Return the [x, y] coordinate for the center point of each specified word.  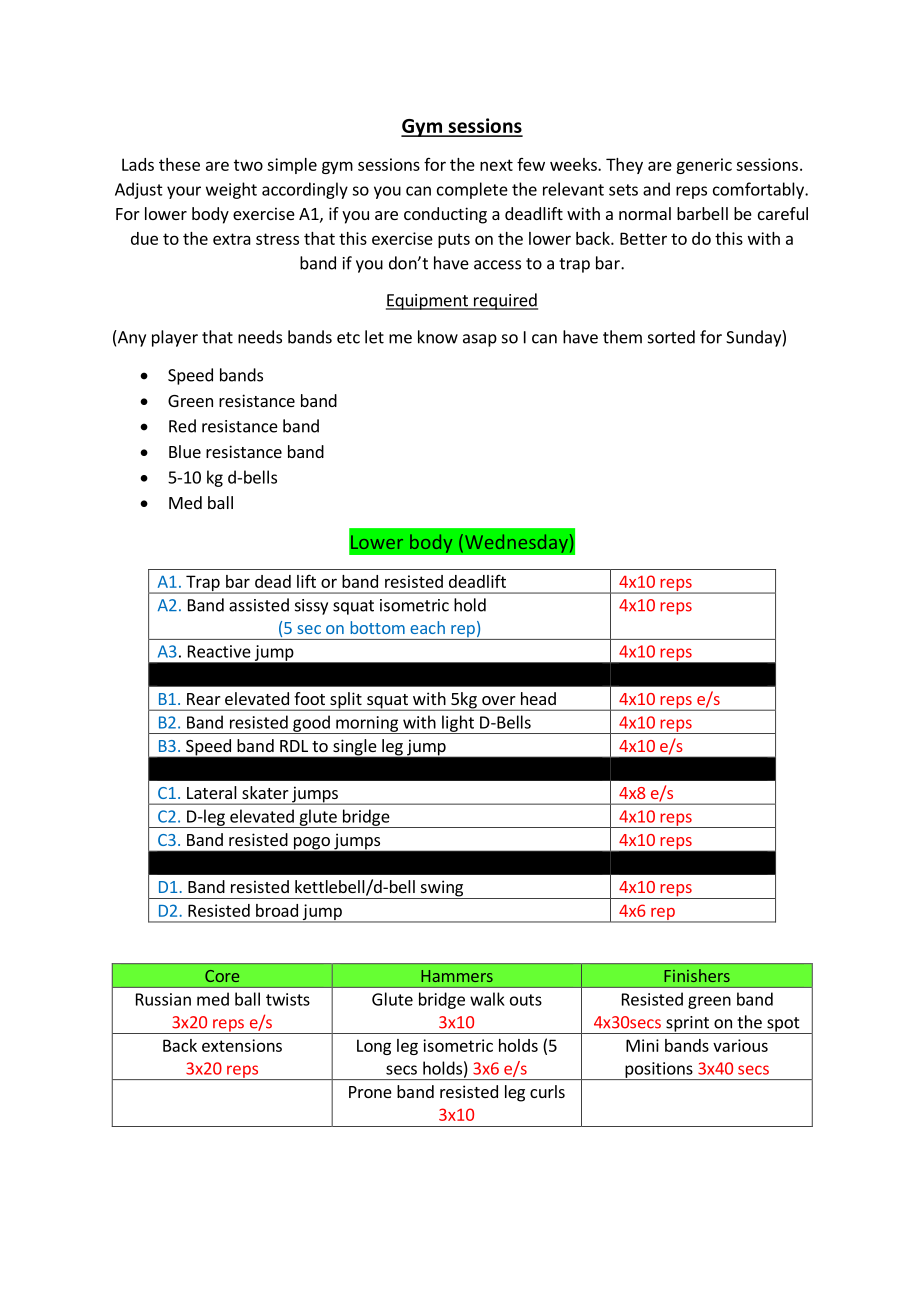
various [740, 1045]
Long [374, 1047]
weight [231, 190]
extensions [242, 1045]
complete [472, 190]
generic [704, 166]
